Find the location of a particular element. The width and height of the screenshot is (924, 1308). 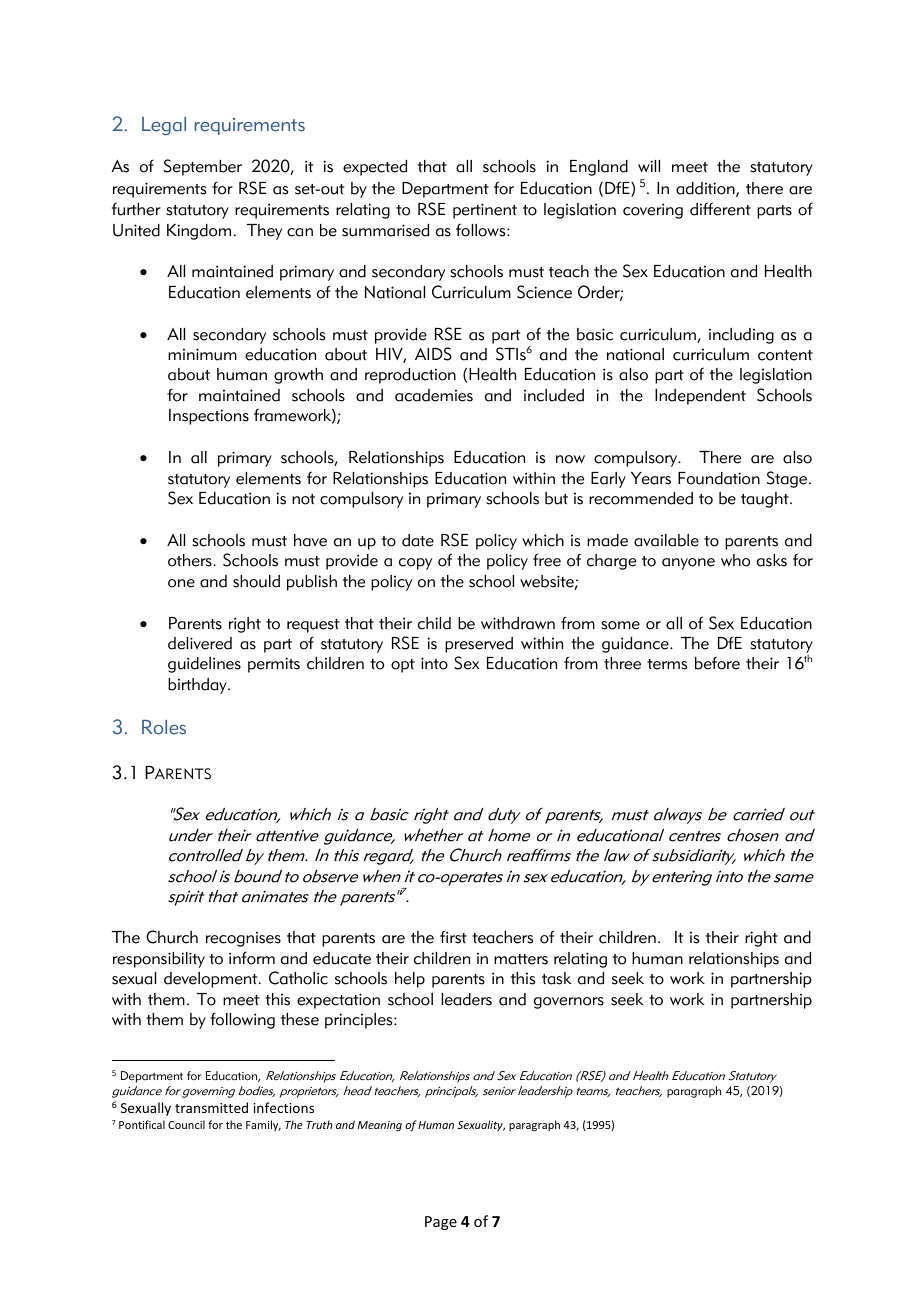

Independent is located at coordinates (700, 397).
